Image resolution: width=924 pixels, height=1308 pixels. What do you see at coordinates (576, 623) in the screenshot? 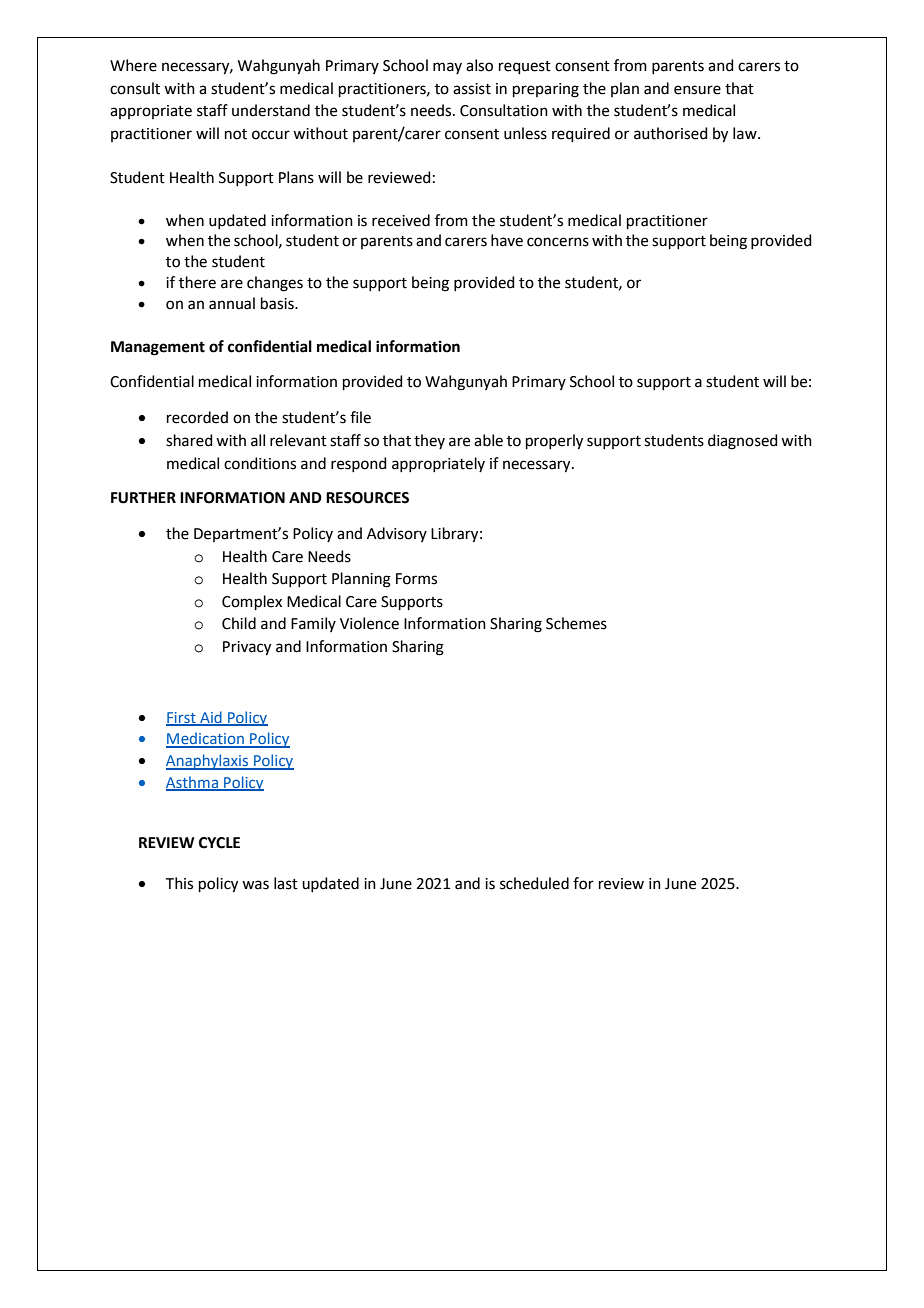
I see `Schemes` at bounding box center [576, 623].
